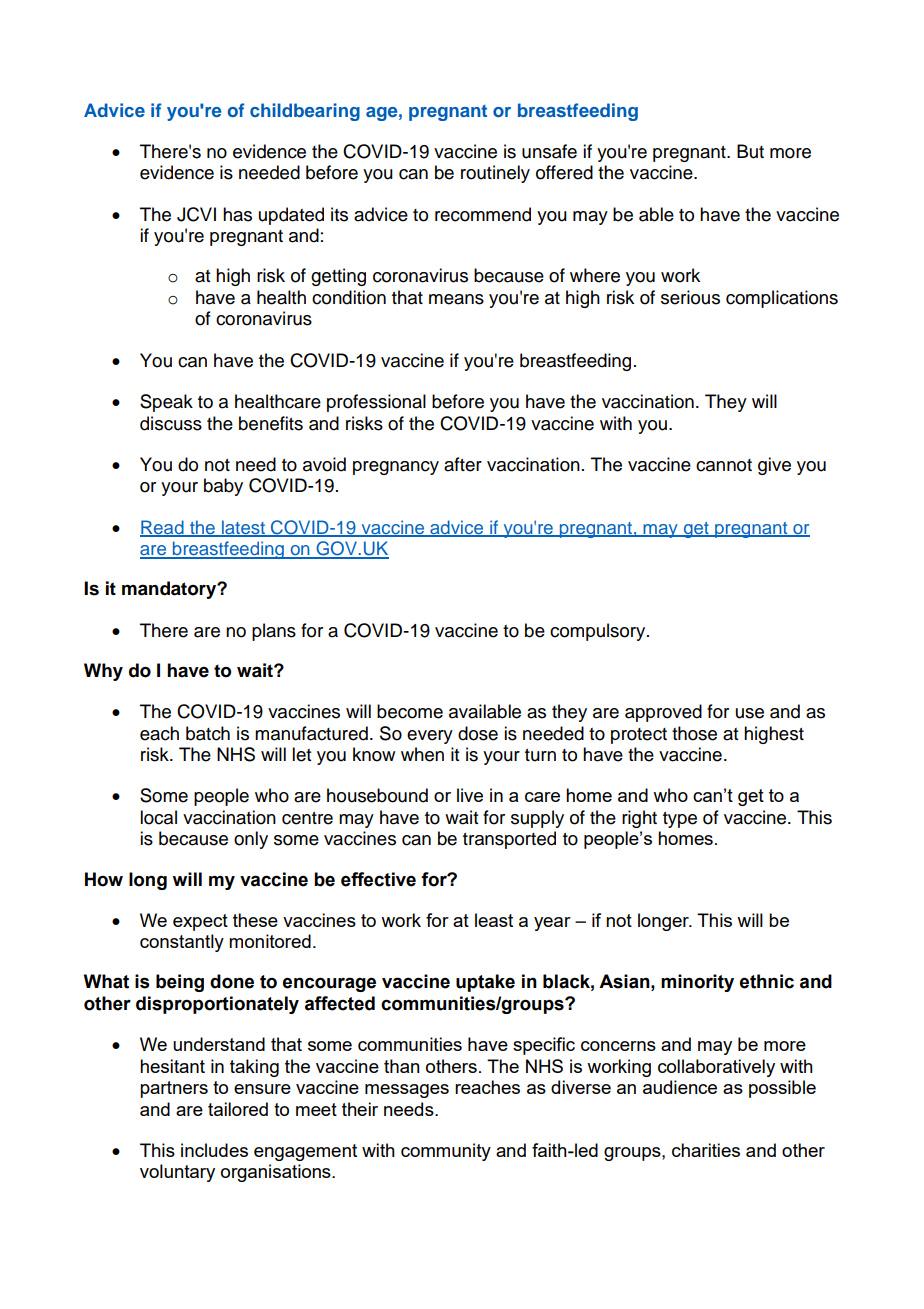 The width and height of the screenshot is (924, 1309). I want to click on become, so click(410, 711).
